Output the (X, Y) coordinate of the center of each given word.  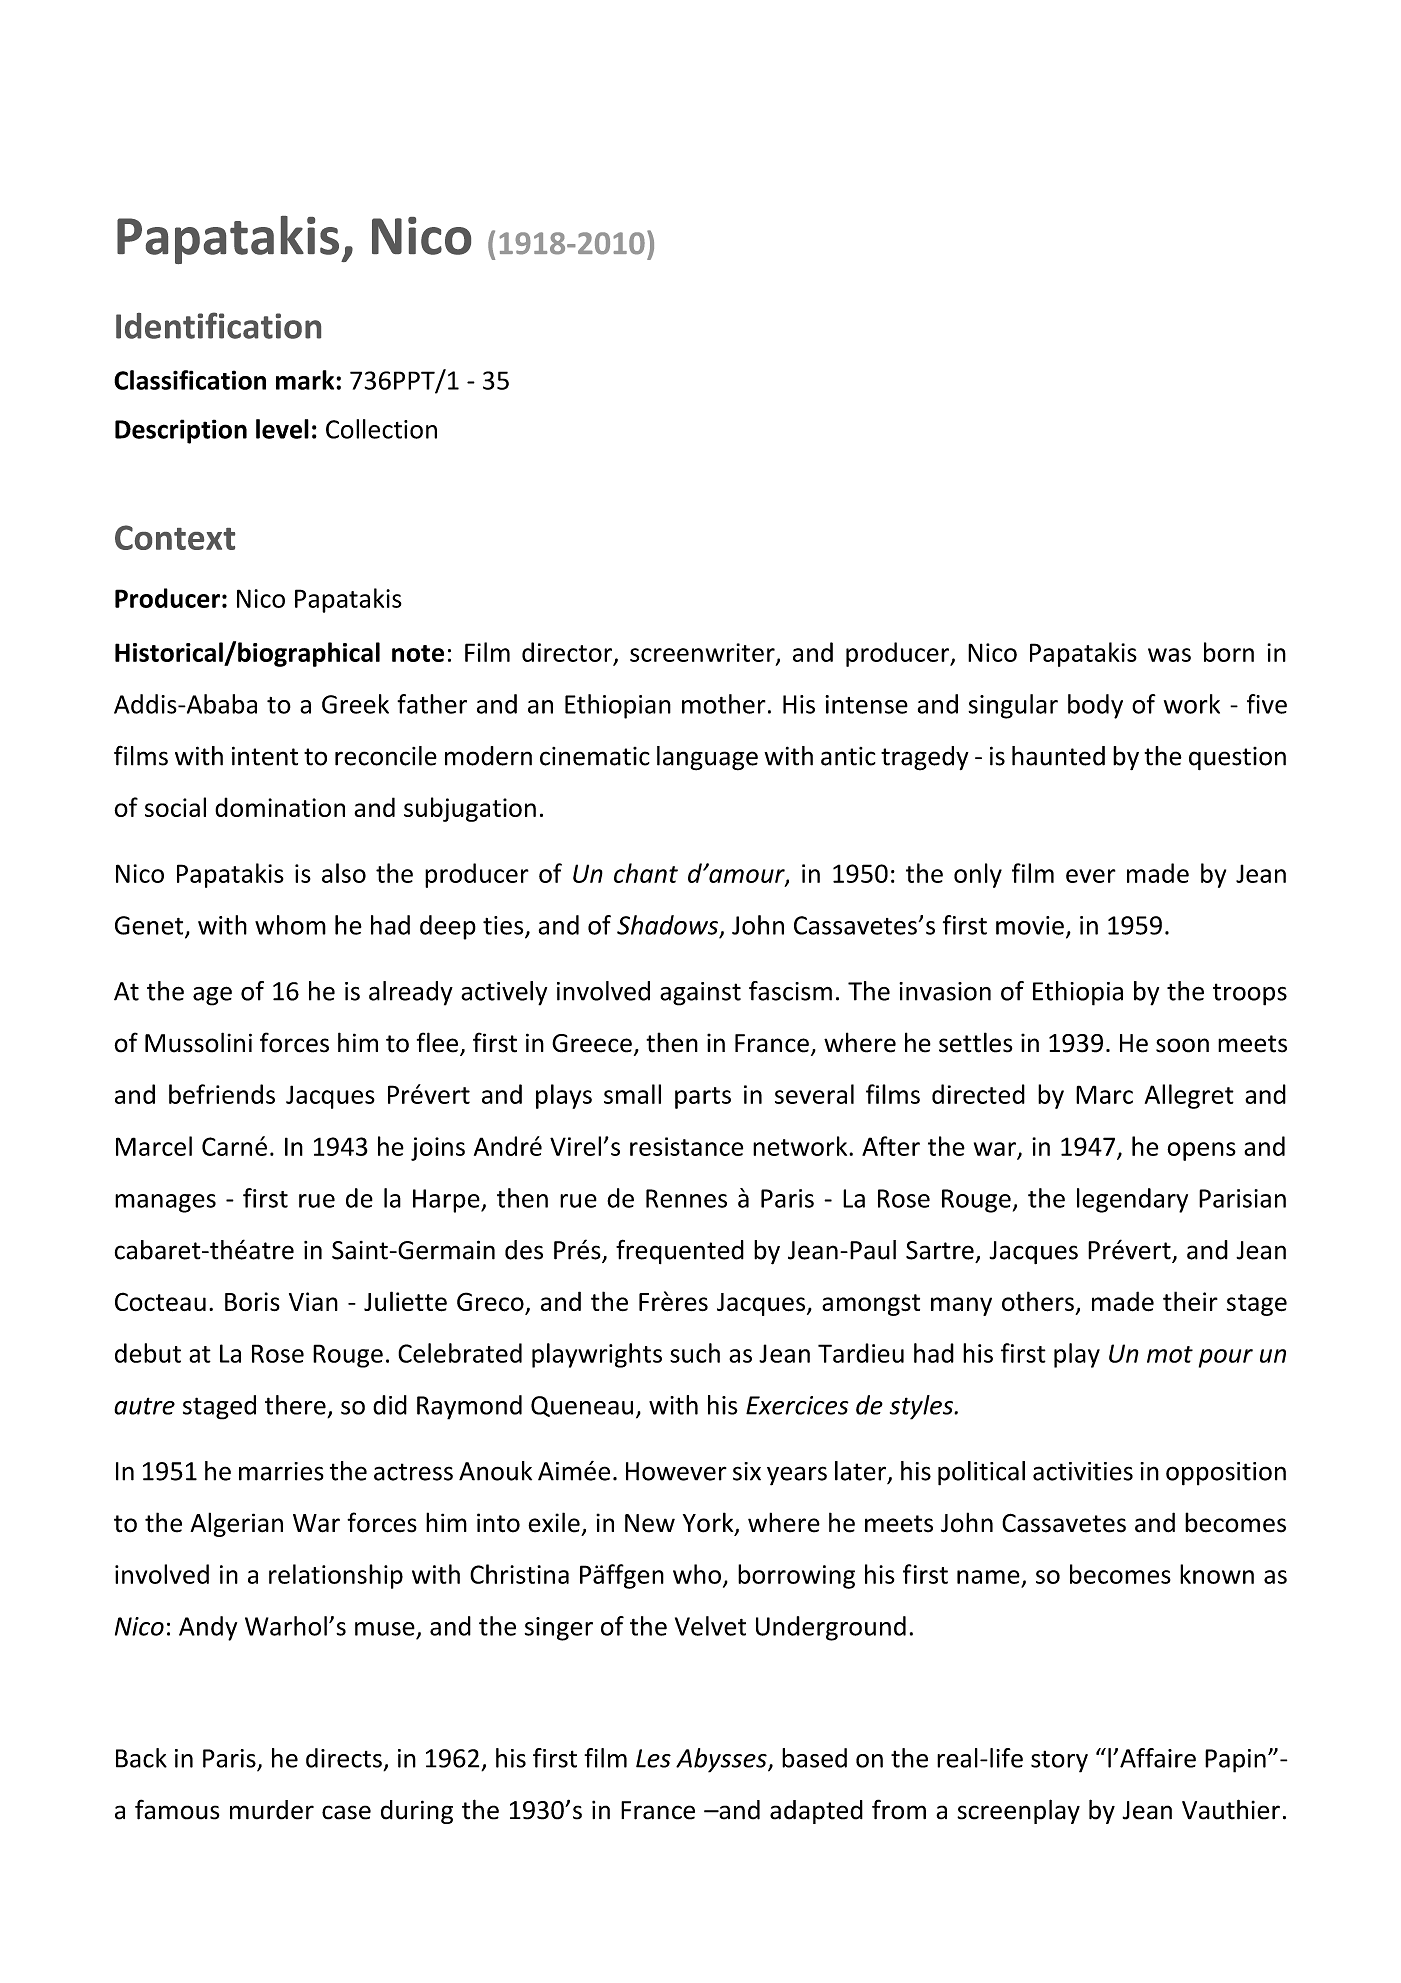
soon (1182, 1045)
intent (265, 756)
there (295, 1405)
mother (724, 704)
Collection (381, 429)
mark (306, 380)
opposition (1226, 1474)
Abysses (722, 1760)
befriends (222, 1094)
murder (272, 1810)
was (1169, 655)
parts (703, 1098)
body (1095, 706)
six (747, 1471)
